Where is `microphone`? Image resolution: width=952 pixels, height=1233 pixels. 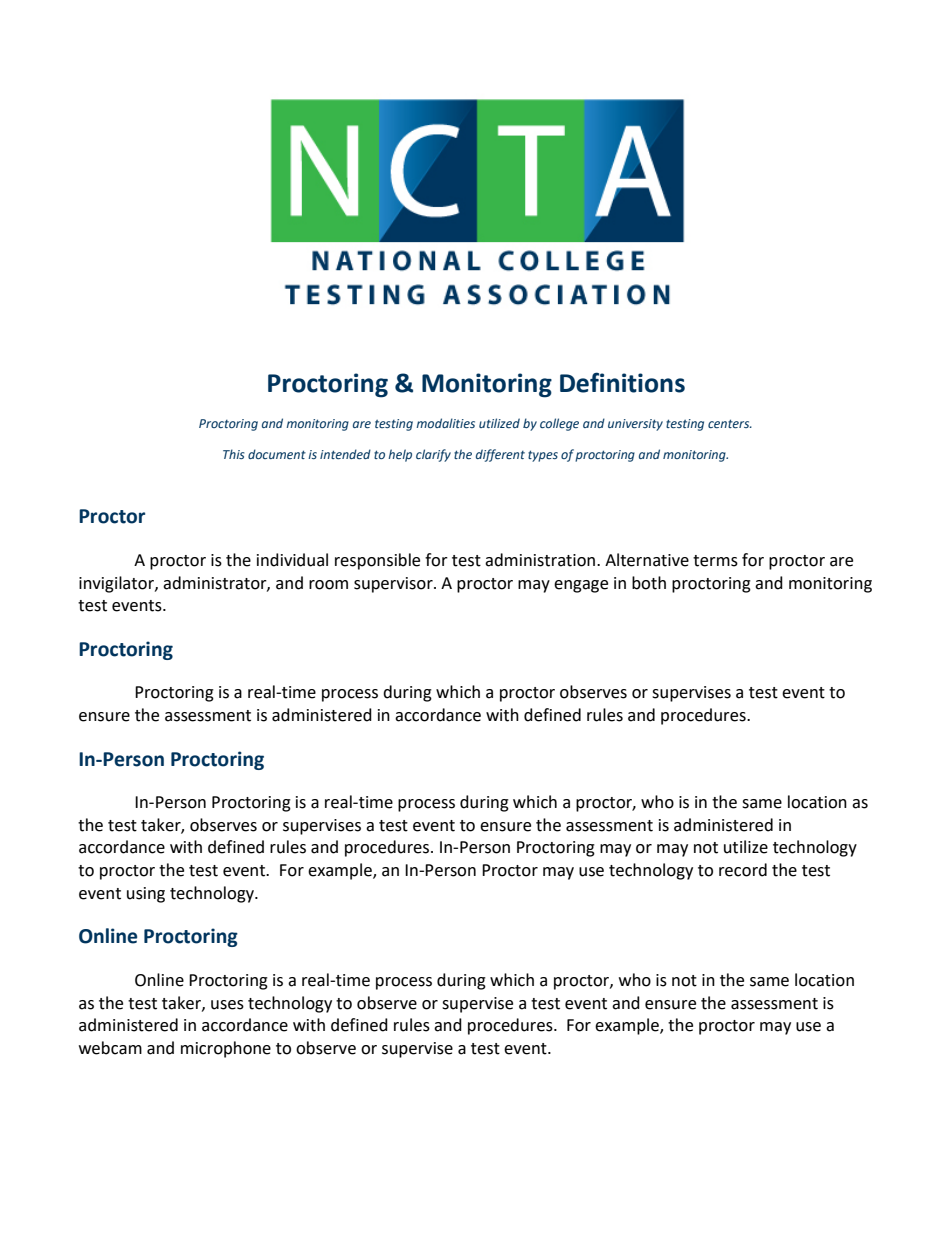
microphone is located at coordinates (226, 1049).
